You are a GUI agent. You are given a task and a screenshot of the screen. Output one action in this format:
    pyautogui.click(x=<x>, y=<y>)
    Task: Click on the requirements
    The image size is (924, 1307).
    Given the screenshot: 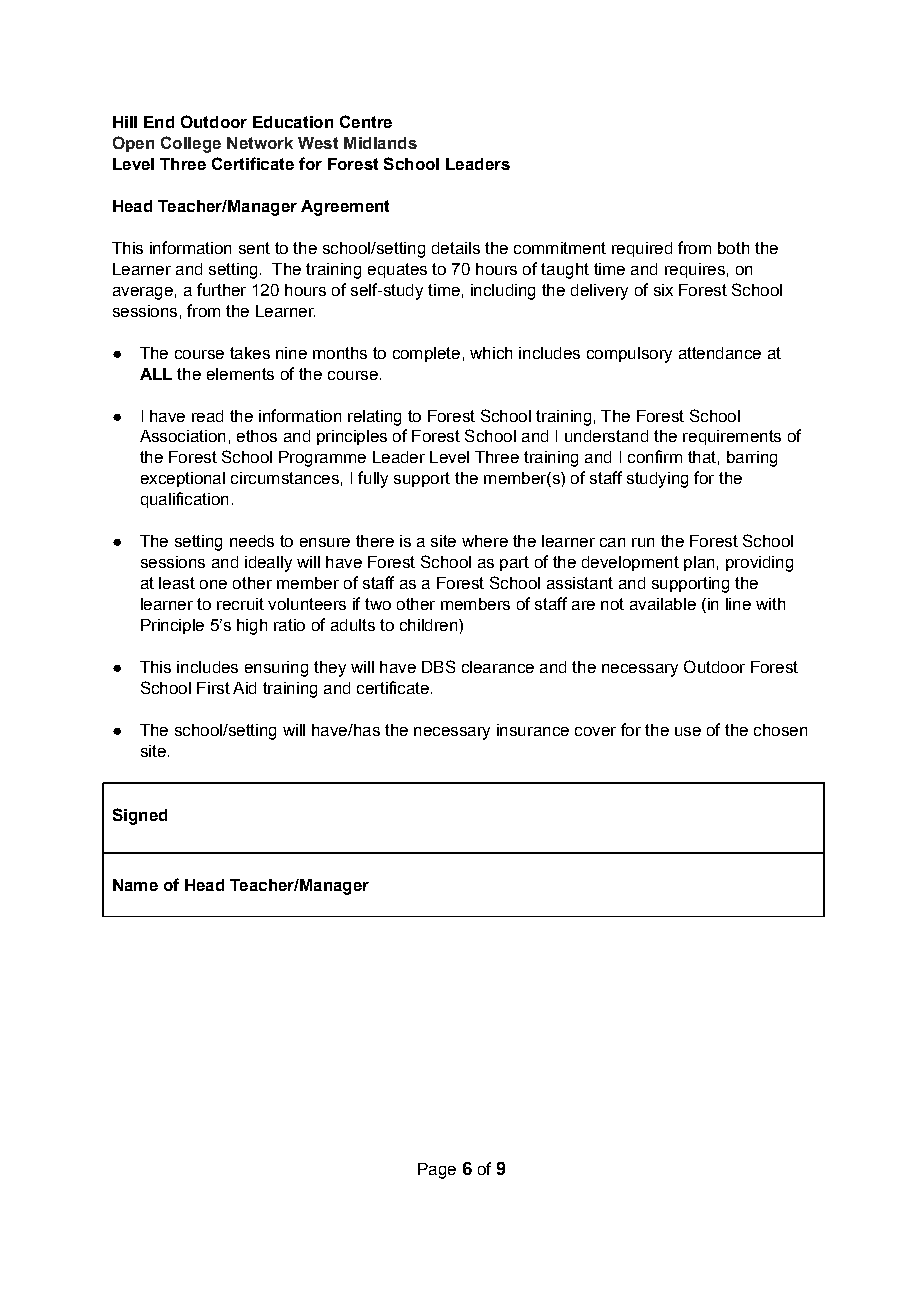 What is the action you would take?
    pyautogui.click(x=732, y=437)
